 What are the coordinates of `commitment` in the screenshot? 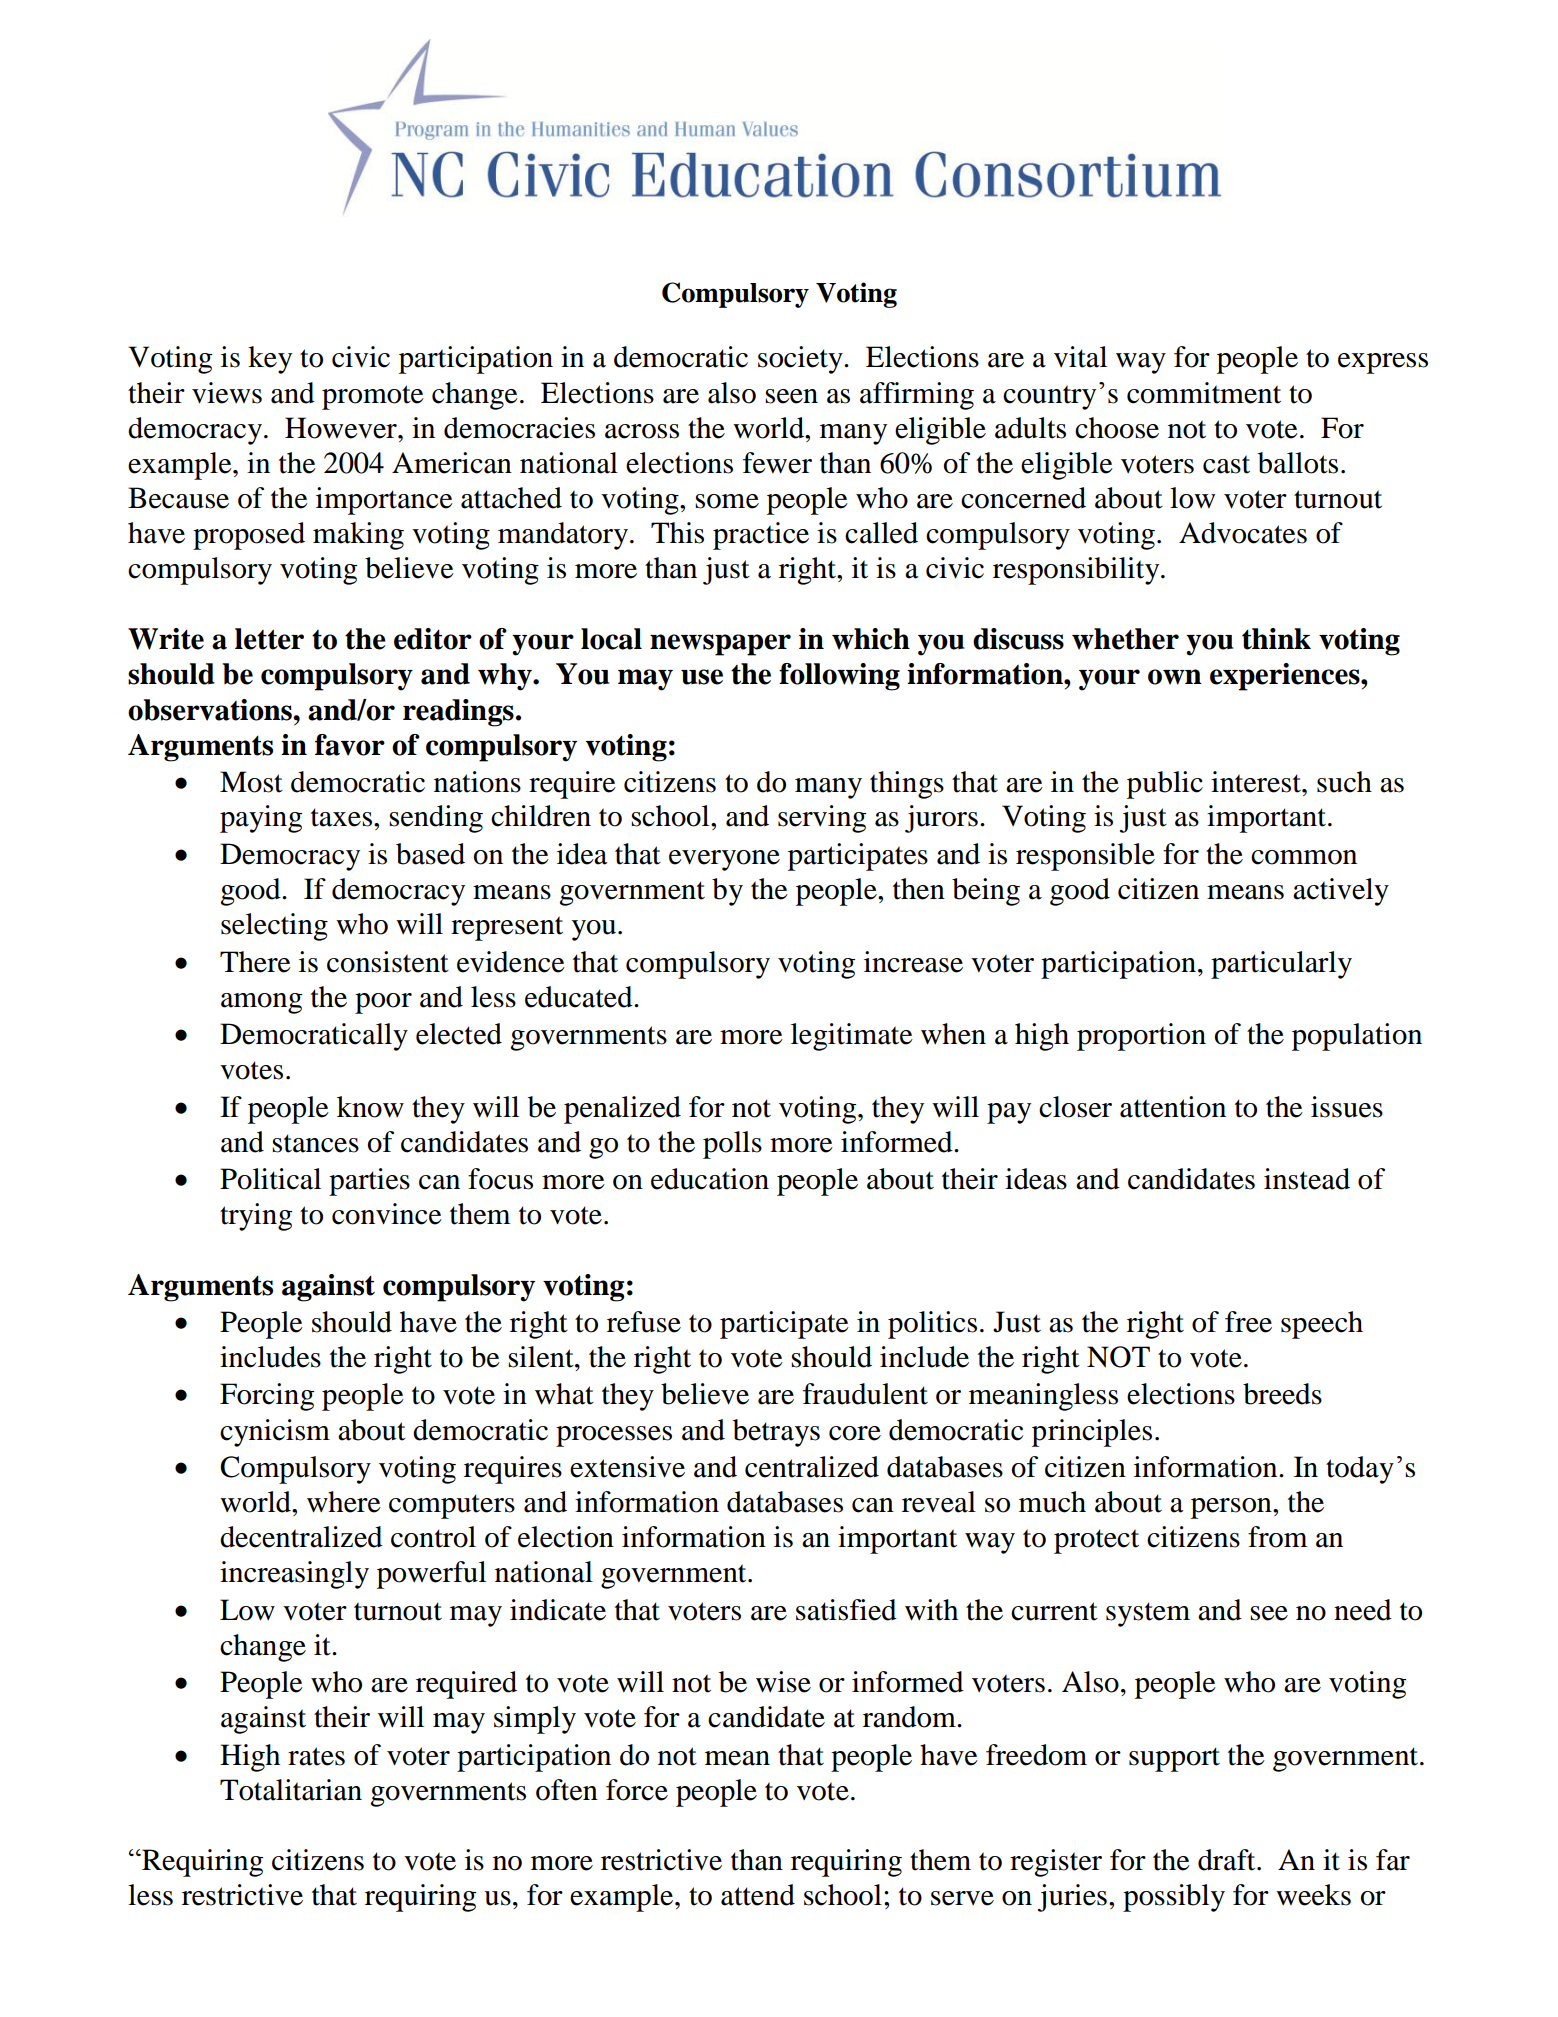 It's located at (1204, 393).
